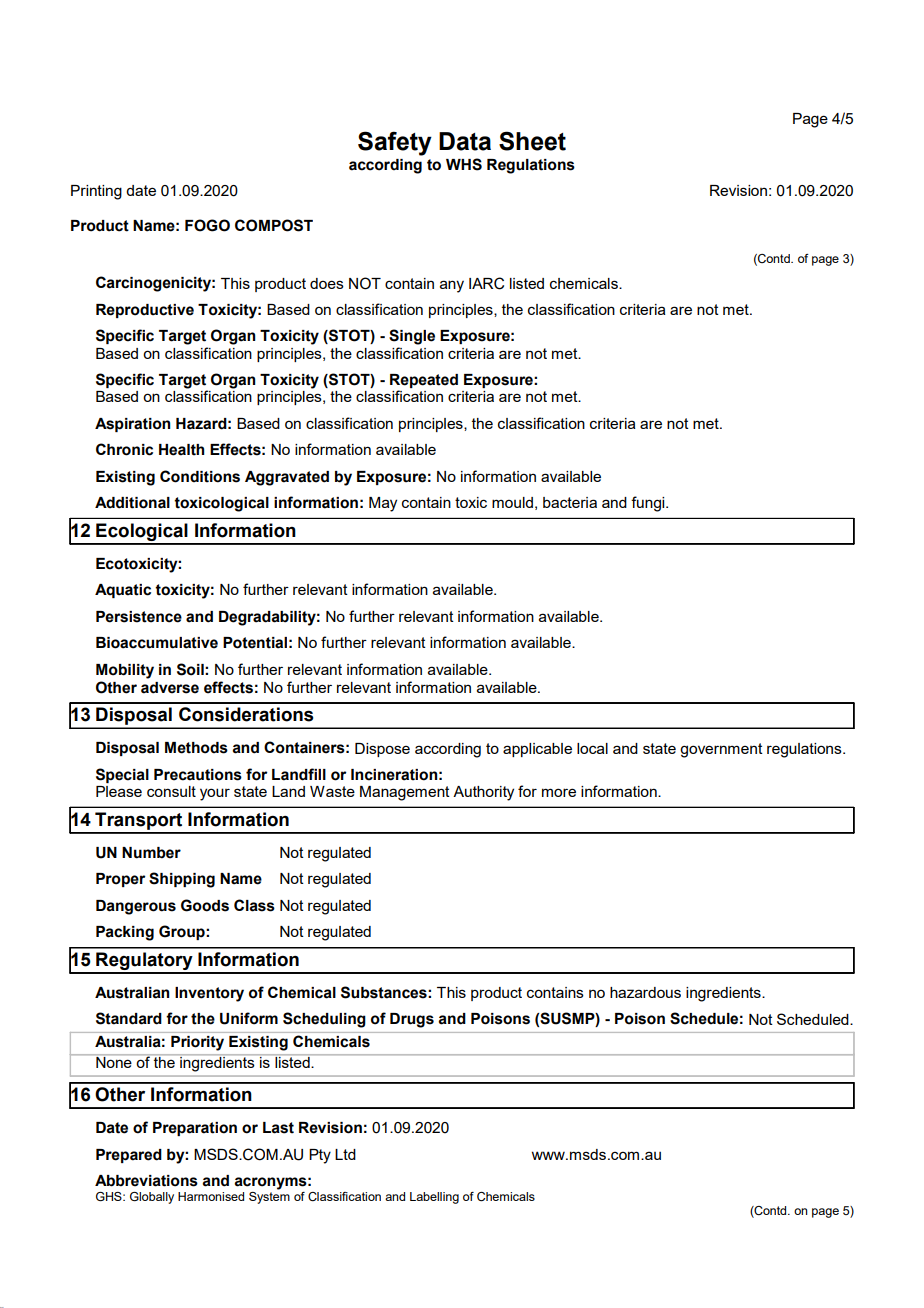 Image resolution: width=924 pixels, height=1308 pixels. I want to click on adverse, so click(170, 688).
